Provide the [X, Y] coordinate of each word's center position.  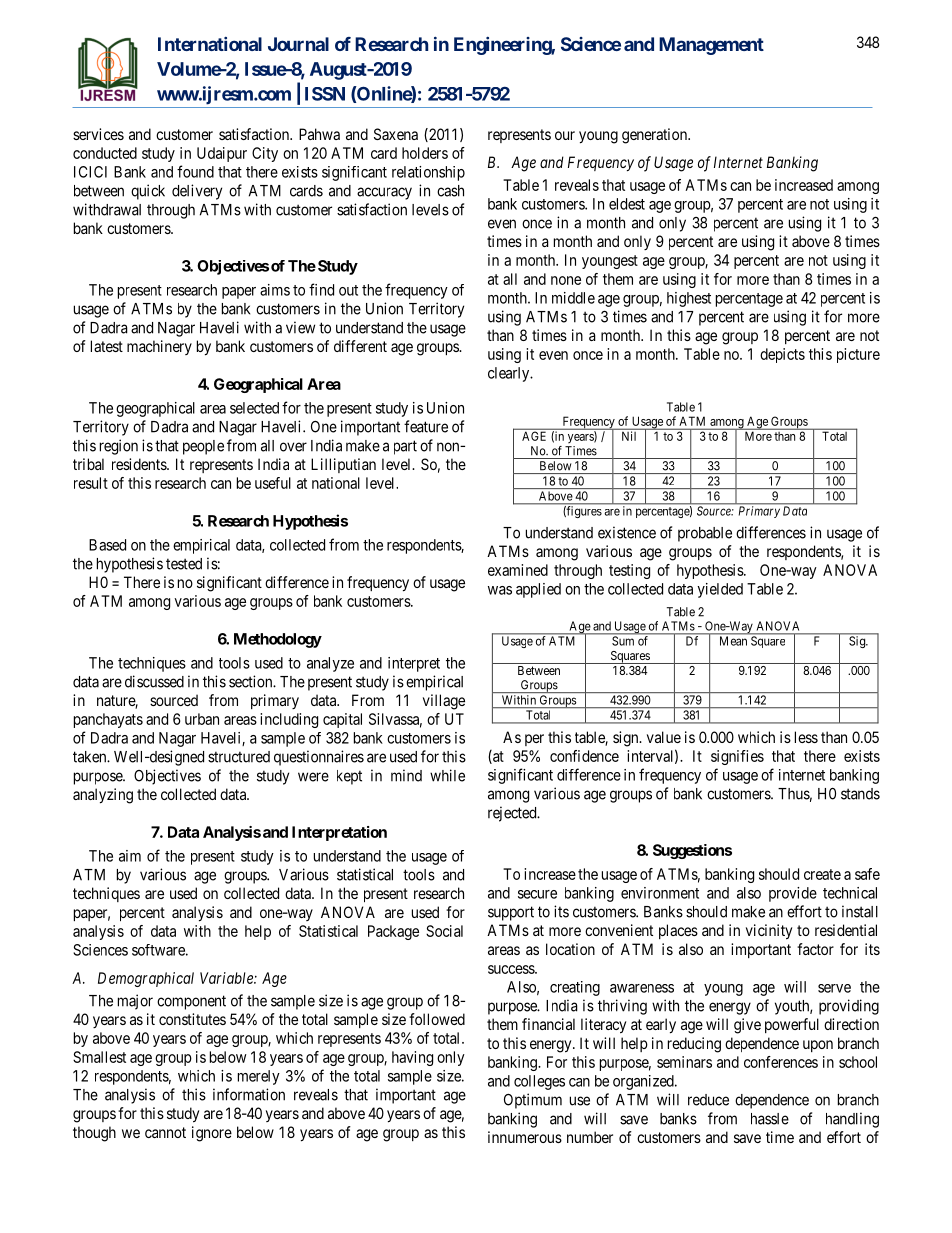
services [98, 134]
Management [711, 46]
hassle [770, 1119]
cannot [165, 1132]
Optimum [533, 1101]
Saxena [396, 134]
